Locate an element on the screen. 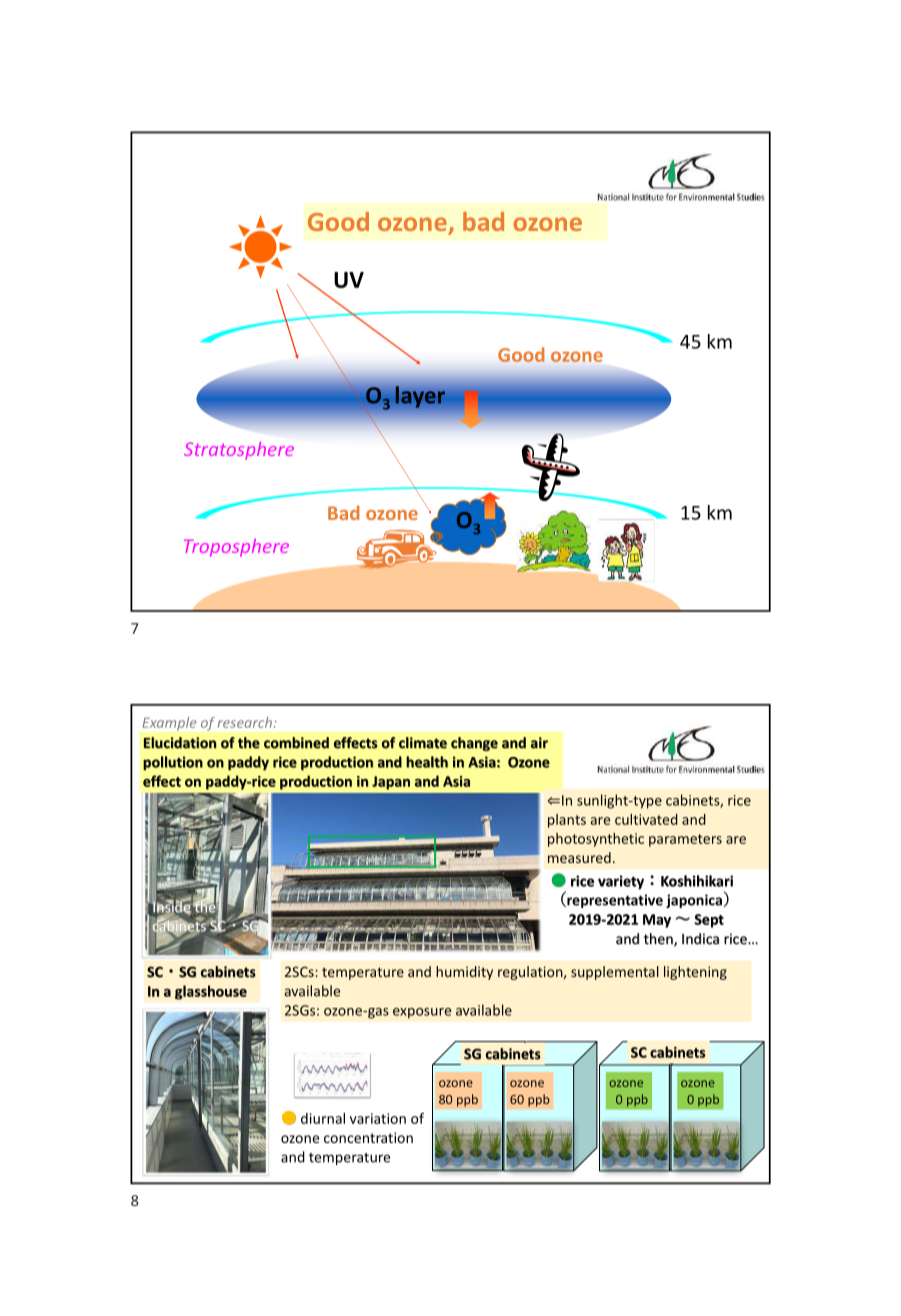  layer is located at coordinates (420, 397).
